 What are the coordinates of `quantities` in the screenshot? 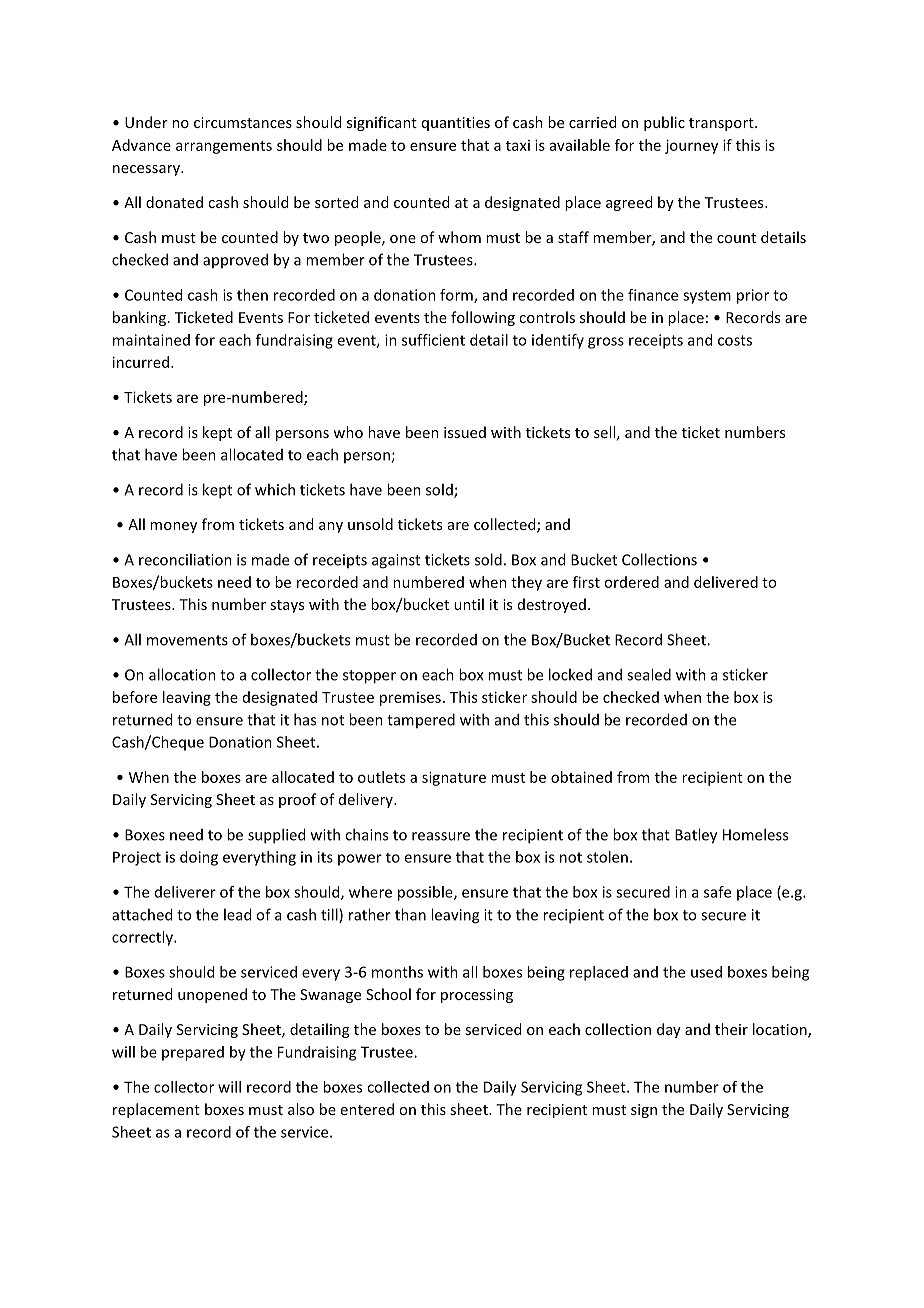 It's located at (456, 124).
